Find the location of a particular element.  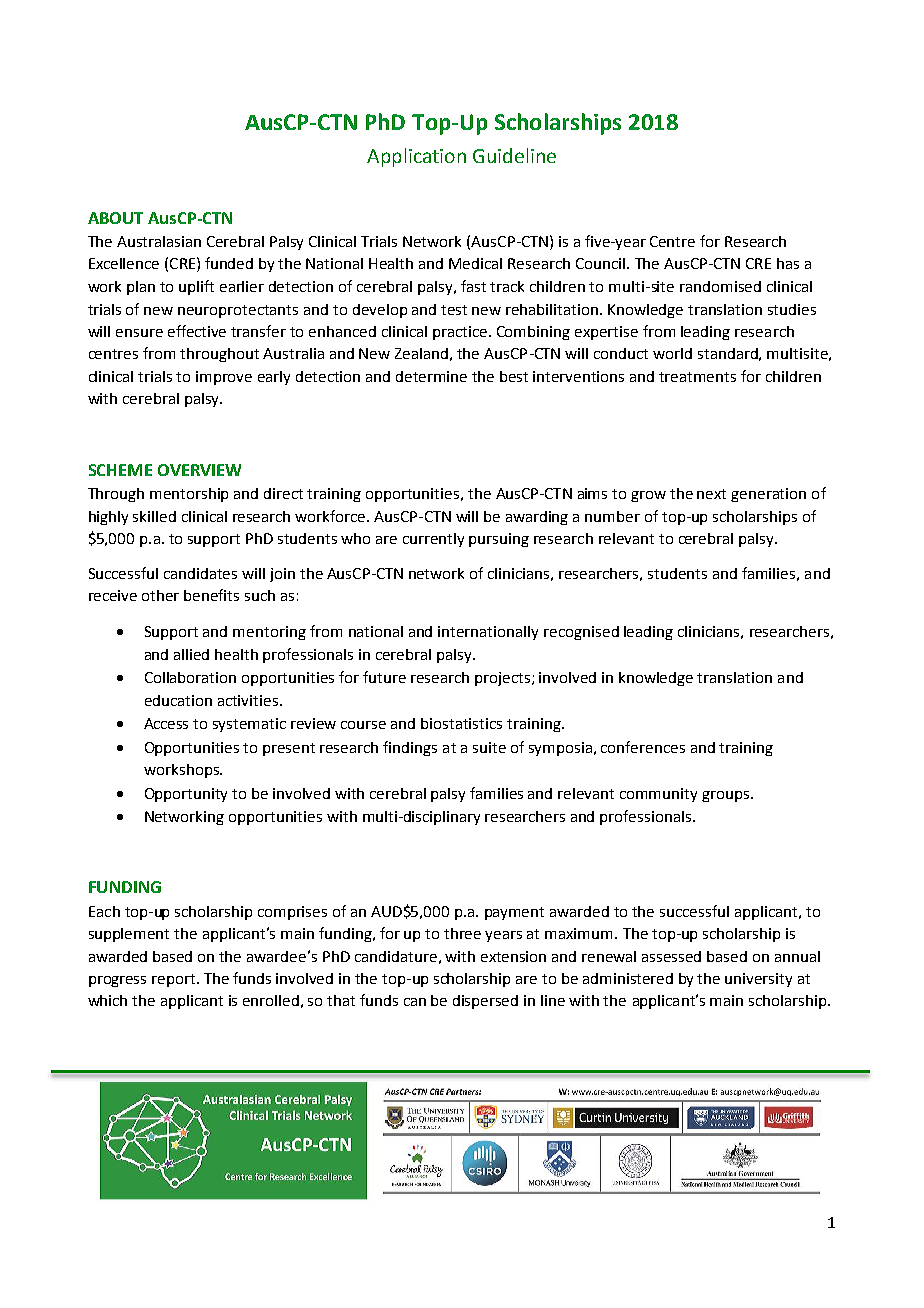

world is located at coordinates (672, 353).
